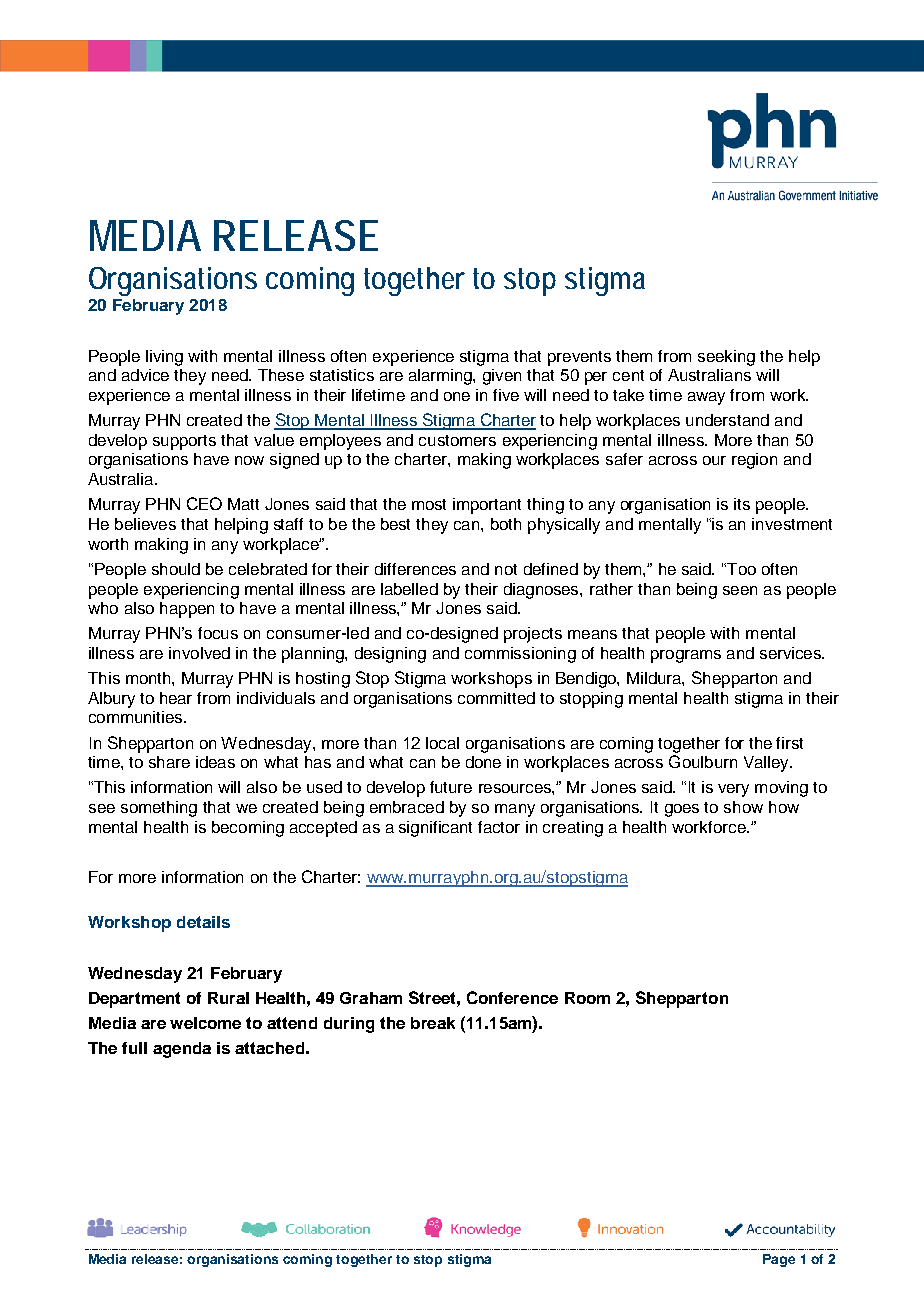  What do you see at coordinates (145, 375) in the screenshot?
I see `advice` at bounding box center [145, 375].
